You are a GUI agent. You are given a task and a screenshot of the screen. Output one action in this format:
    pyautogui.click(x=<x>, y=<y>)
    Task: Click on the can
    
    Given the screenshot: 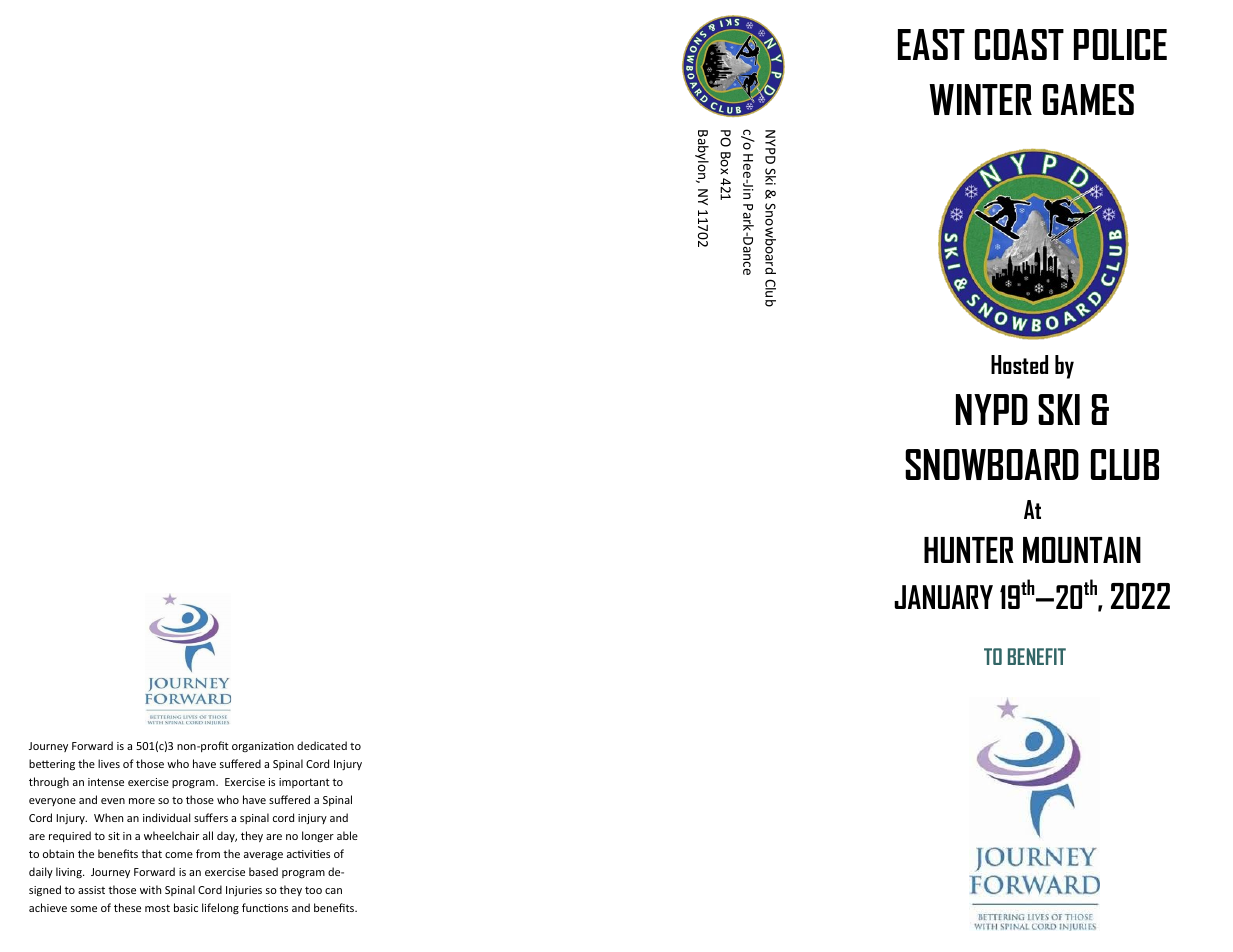 What is the action you would take?
    pyautogui.click(x=333, y=891)
